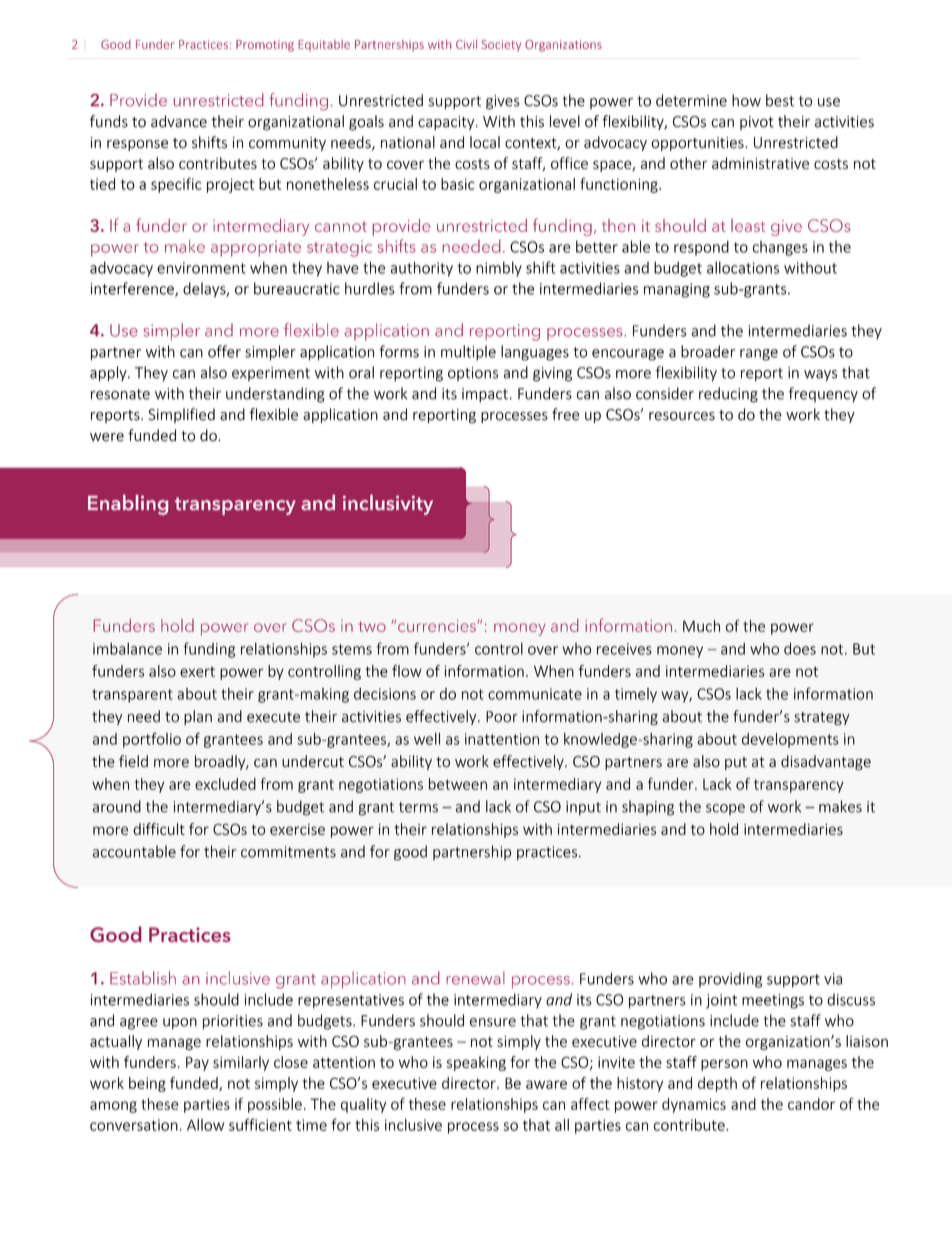 The image size is (952, 1233). Describe the element at coordinates (780, 100) in the document. I see `best` at that location.
